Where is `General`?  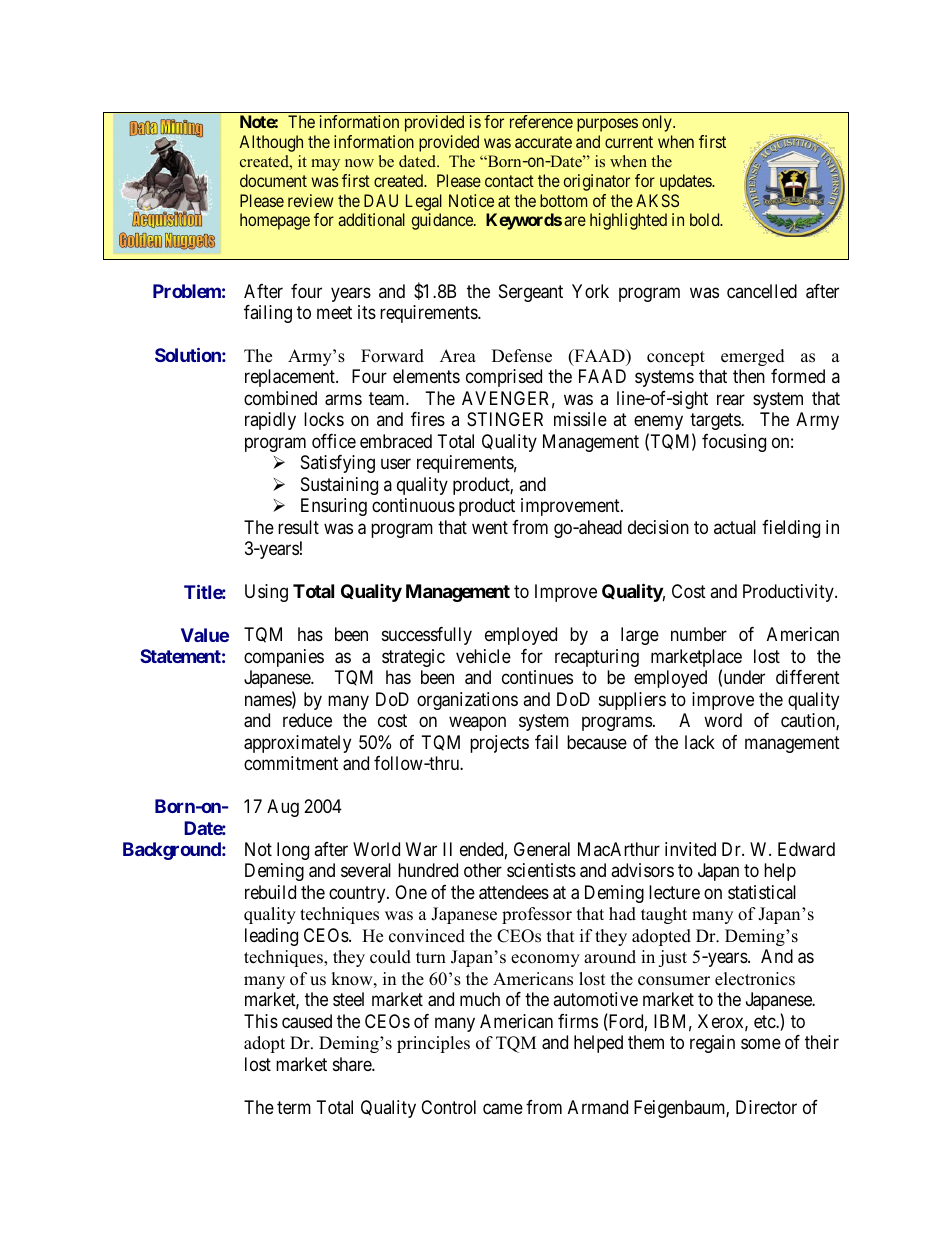
General is located at coordinates (542, 849).
